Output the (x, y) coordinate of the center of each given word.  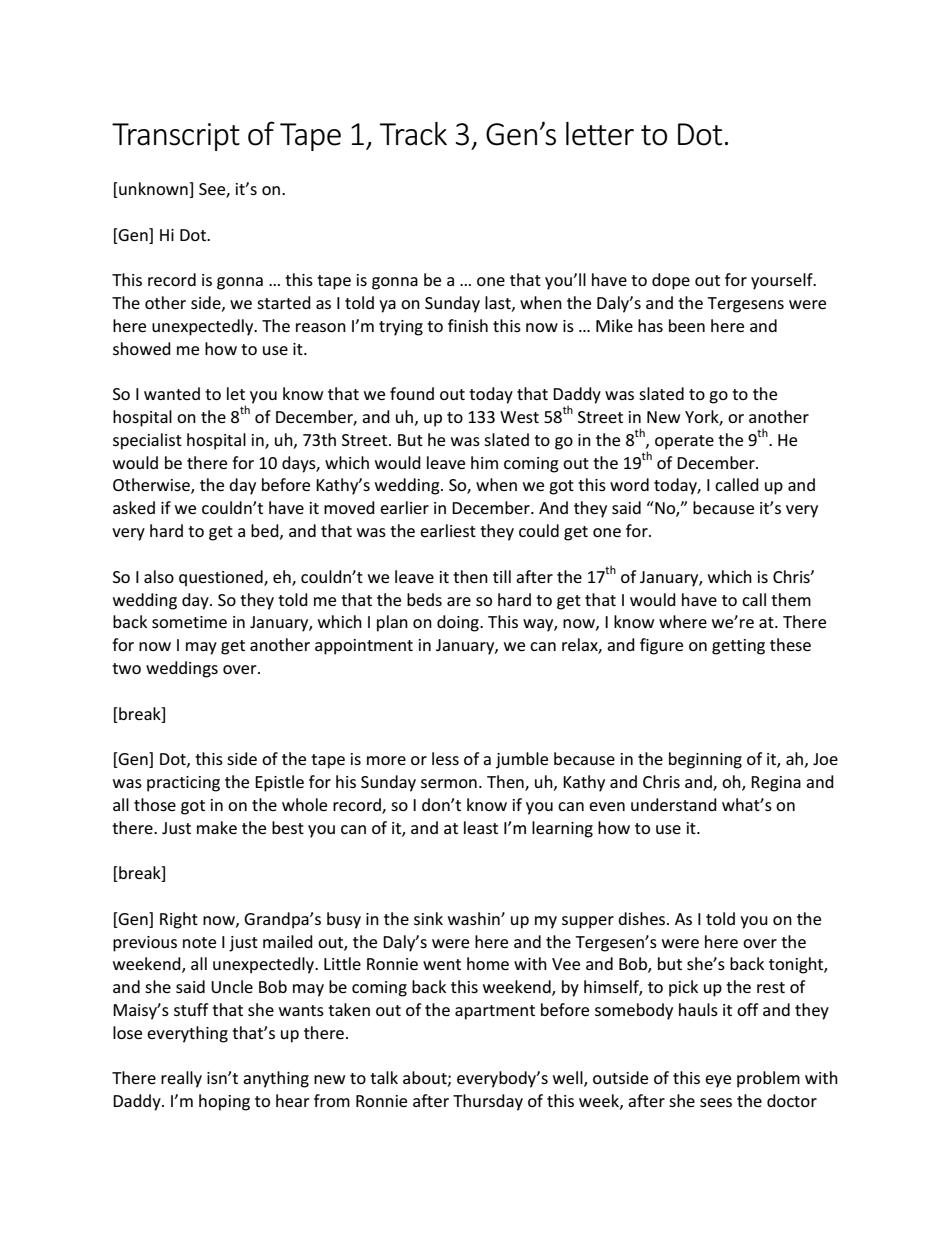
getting (738, 647)
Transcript (176, 137)
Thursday (488, 1102)
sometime (189, 622)
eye (718, 1081)
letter (600, 134)
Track (413, 134)
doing (459, 623)
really (181, 1079)
